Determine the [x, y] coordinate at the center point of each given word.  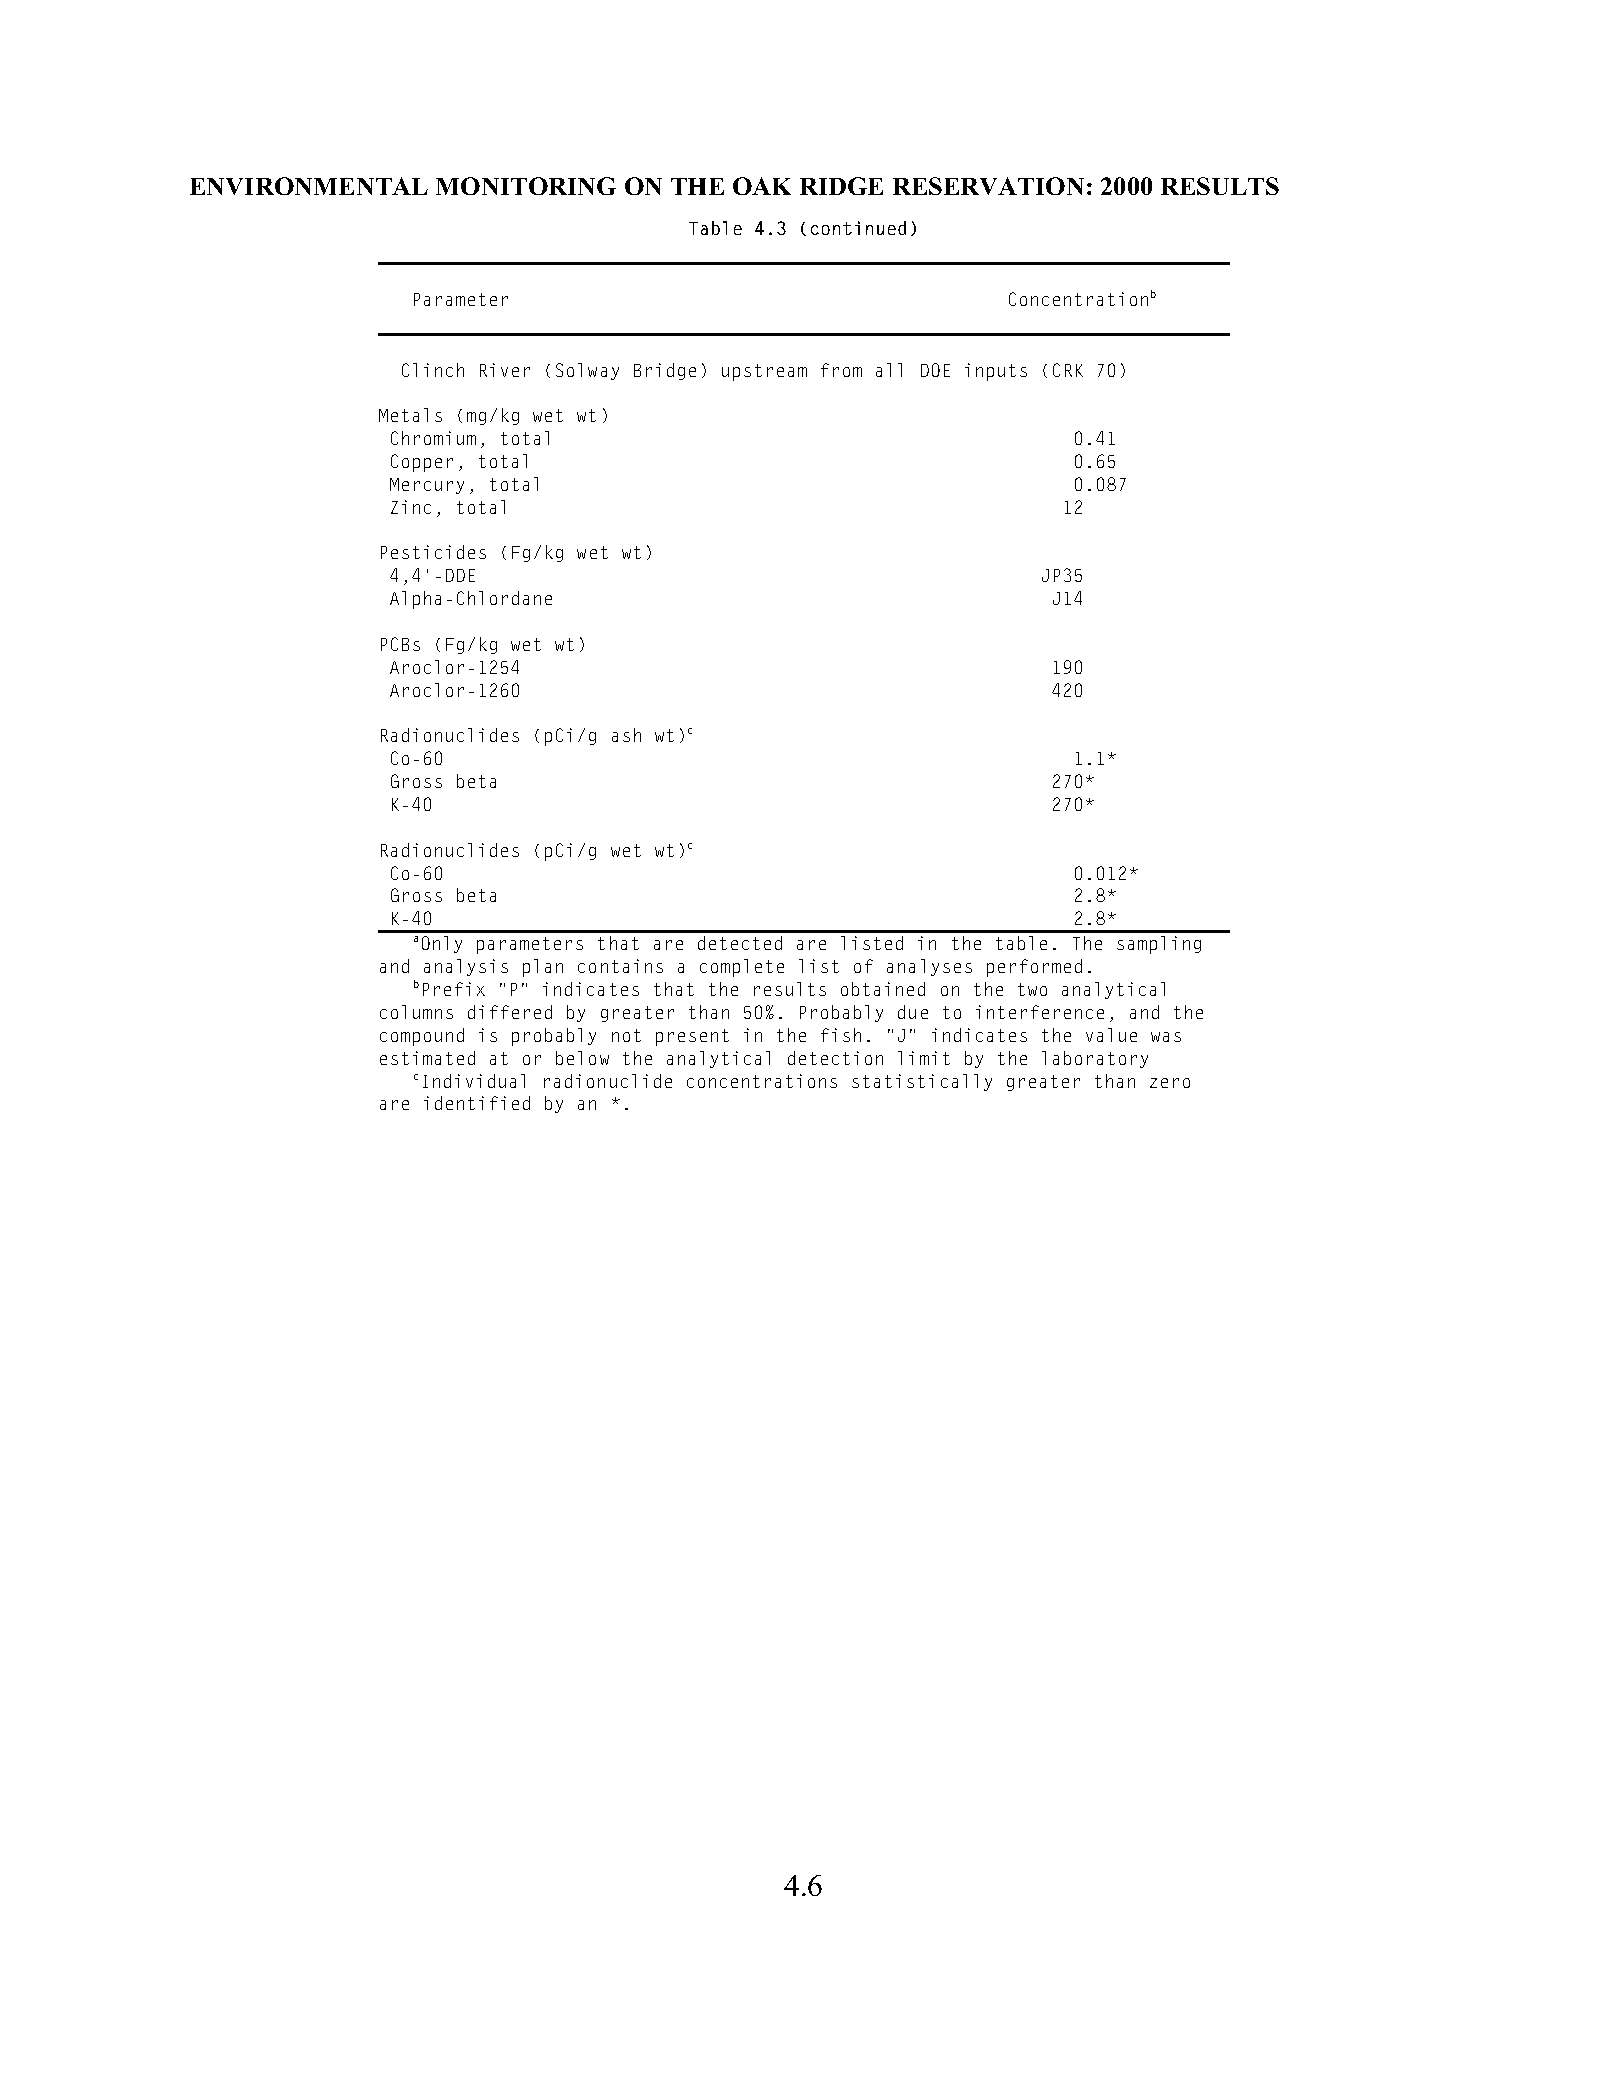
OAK [762, 186]
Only [442, 944]
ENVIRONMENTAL [309, 186]
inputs [996, 372]
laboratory [1095, 1059]
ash [626, 735]
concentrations [762, 1081]
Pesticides [433, 552]
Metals [410, 415]
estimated [427, 1058]
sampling [1159, 945]
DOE [935, 370]
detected [740, 943]
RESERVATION [988, 186]
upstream [764, 372]
